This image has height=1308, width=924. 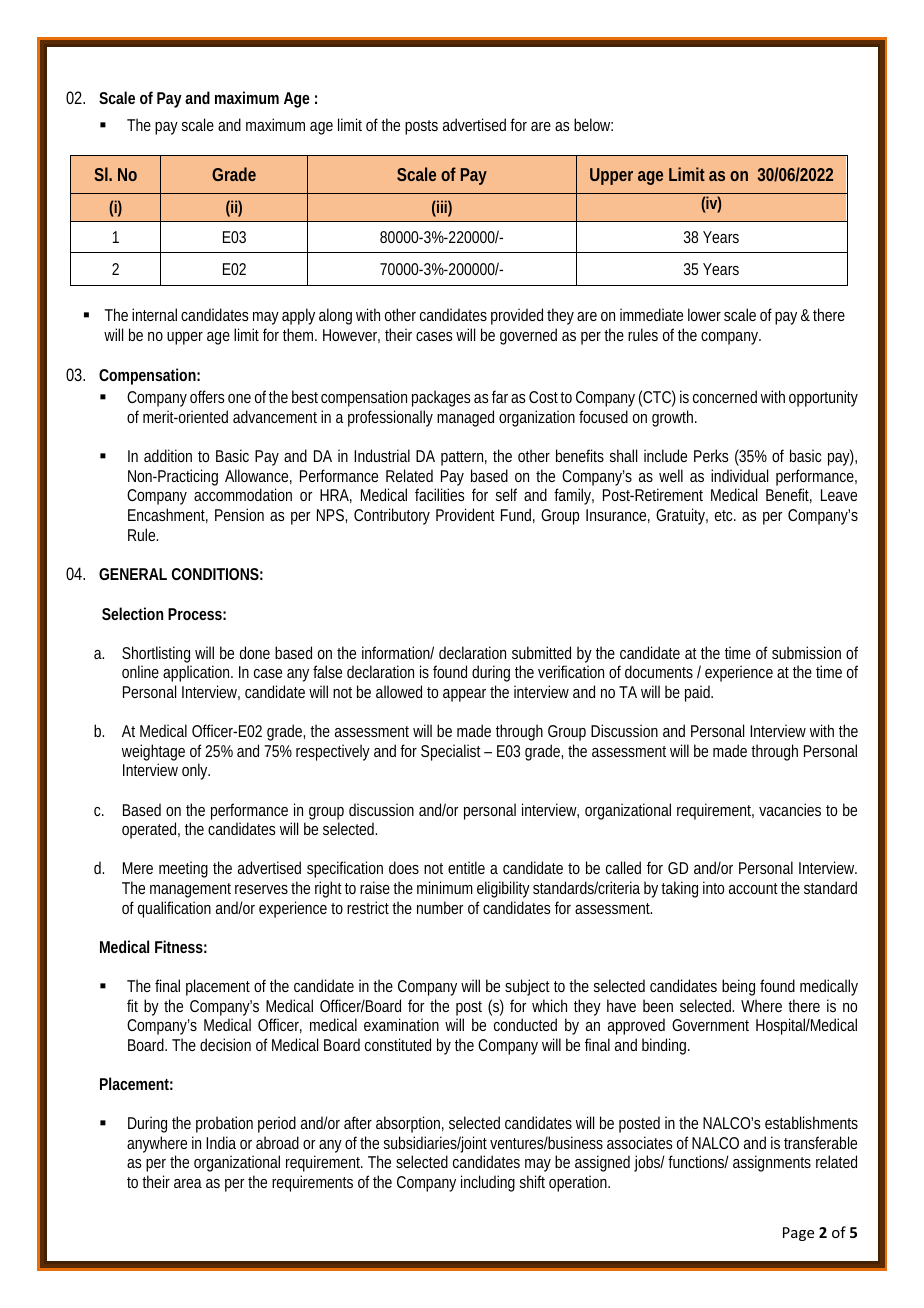 I want to click on paid, so click(x=699, y=693).
